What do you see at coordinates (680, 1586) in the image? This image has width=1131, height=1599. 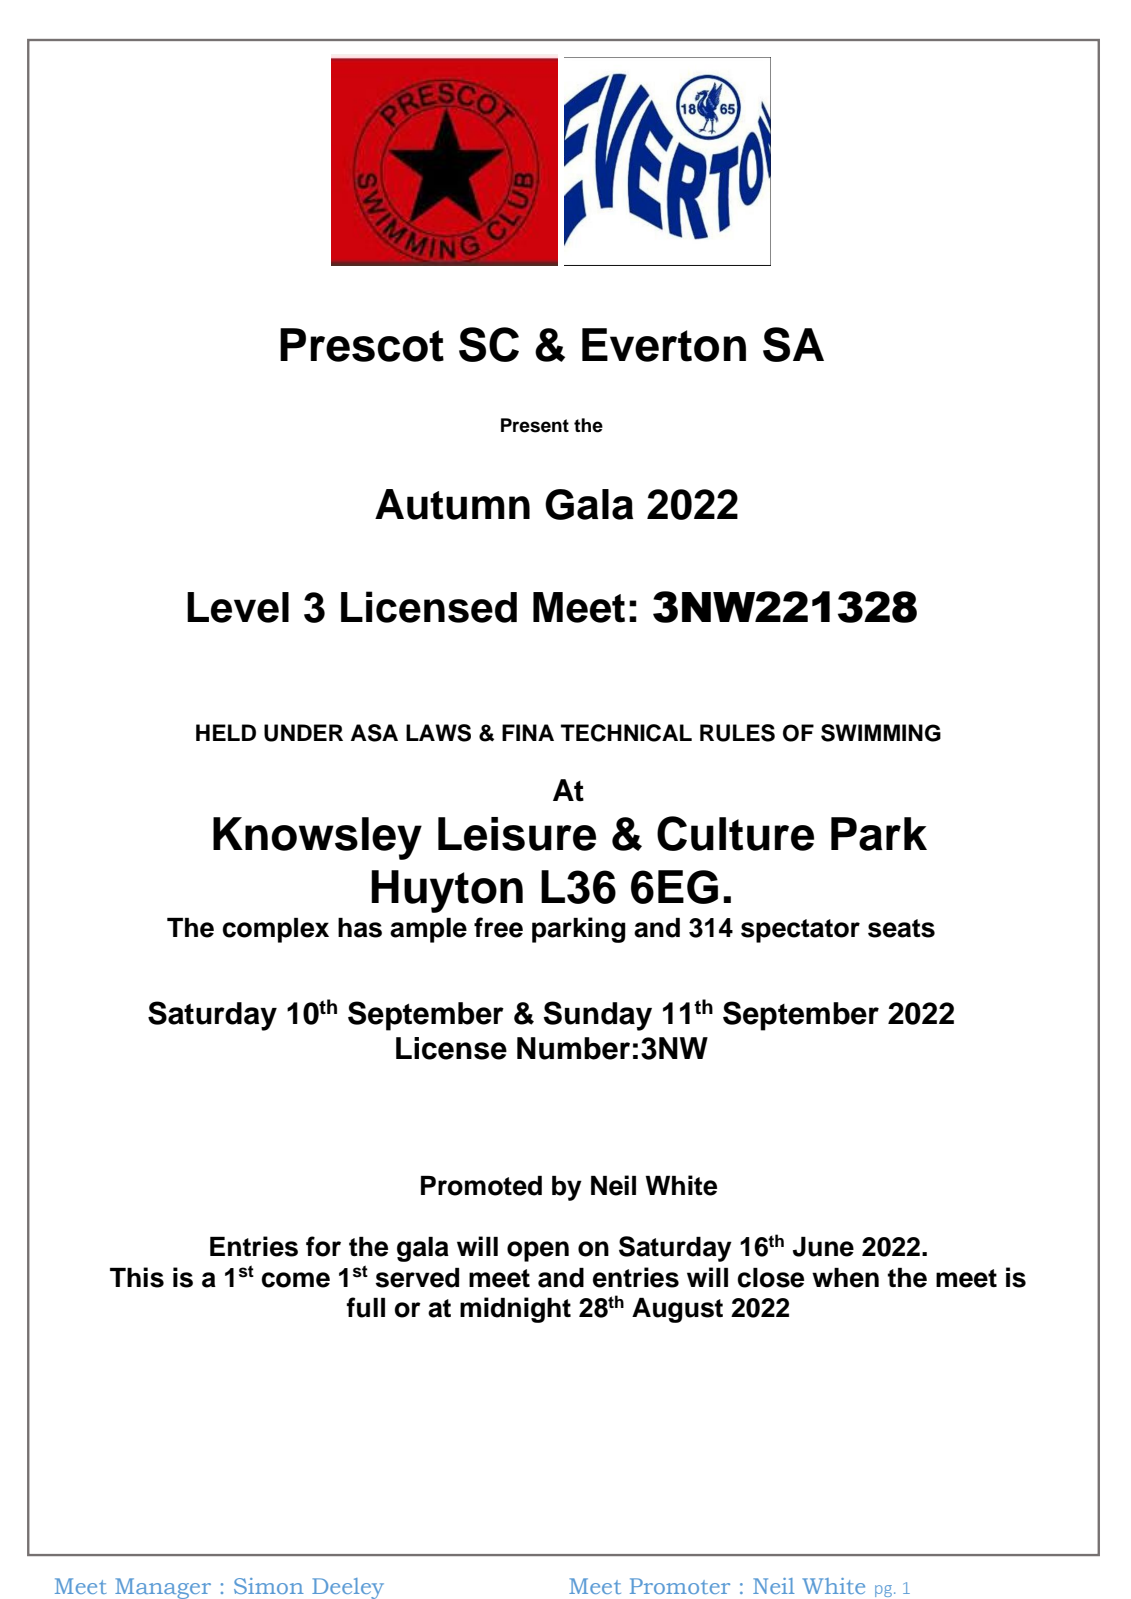 I see `Promoter` at bounding box center [680, 1586].
